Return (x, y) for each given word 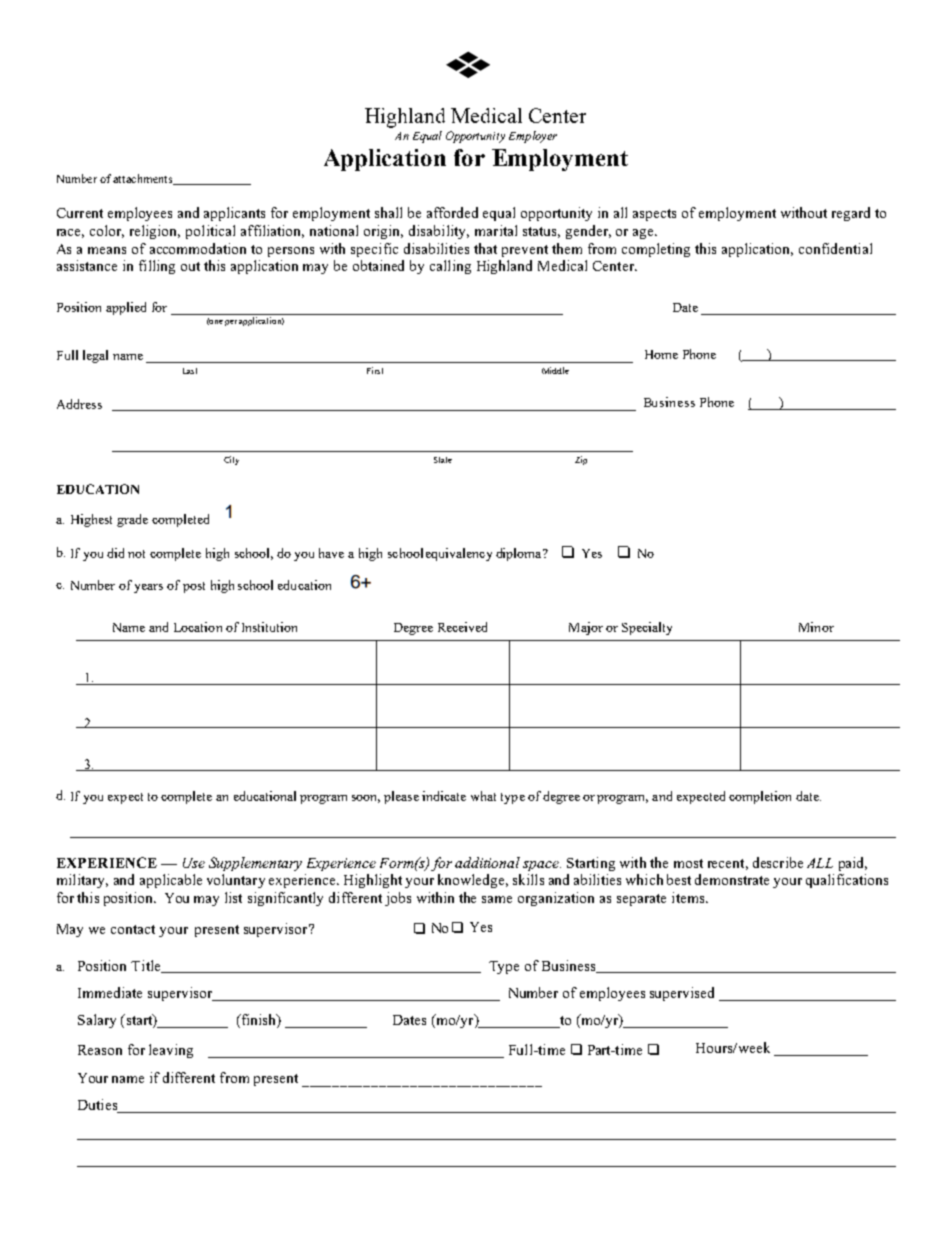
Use (194, 863)
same (497, 899)
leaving (171, 1051)
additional (487, 862)
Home (661, 354)
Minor (816, 627)
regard (851, 214)
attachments (144, 179)
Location (198, 627)
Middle (555, 370)
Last (190, 371)
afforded (452, 212)
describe (778, 862)
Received (462, 627)
